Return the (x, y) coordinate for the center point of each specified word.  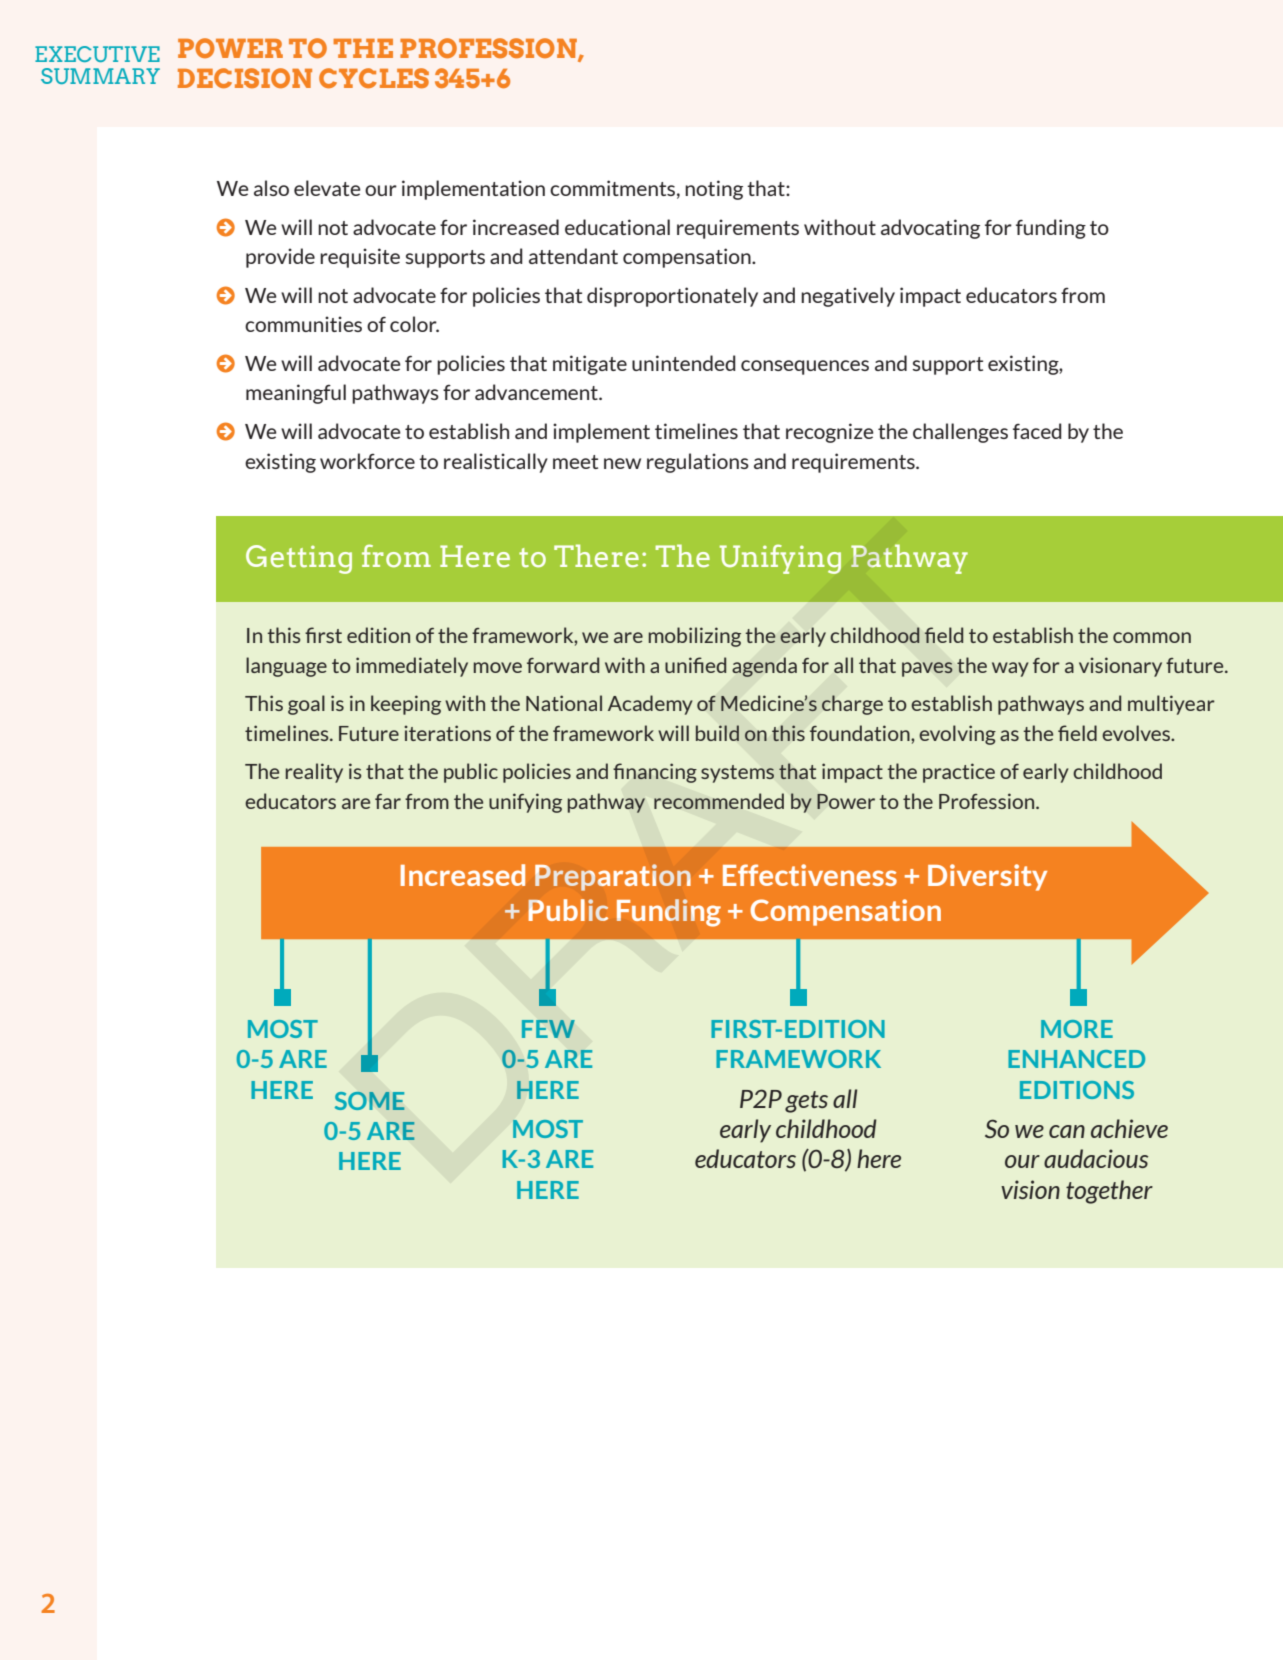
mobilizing (695, 637)
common (1152, 637)
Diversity (987, 877)
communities (303, 324)
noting (714, 190)
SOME (370, 1101)
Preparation (613, 877)
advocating (930, 229)
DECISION (245, 78)
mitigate (590, 365)
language (286, 667)
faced (1037, 431)
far (388, 801)
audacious (1096, 1158)
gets (806, 1102)
